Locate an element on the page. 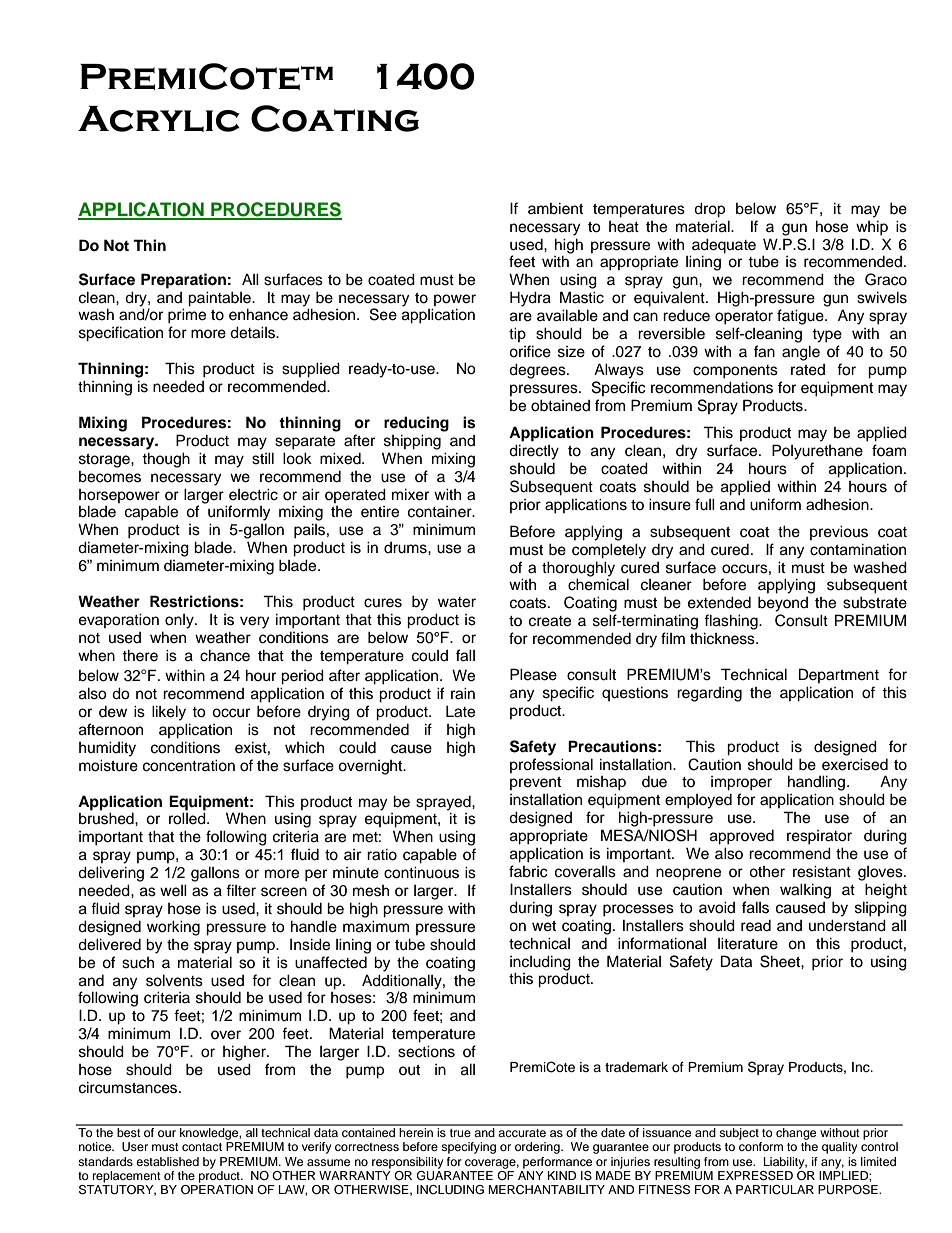  conform is located at coordinates (761, 1146).
